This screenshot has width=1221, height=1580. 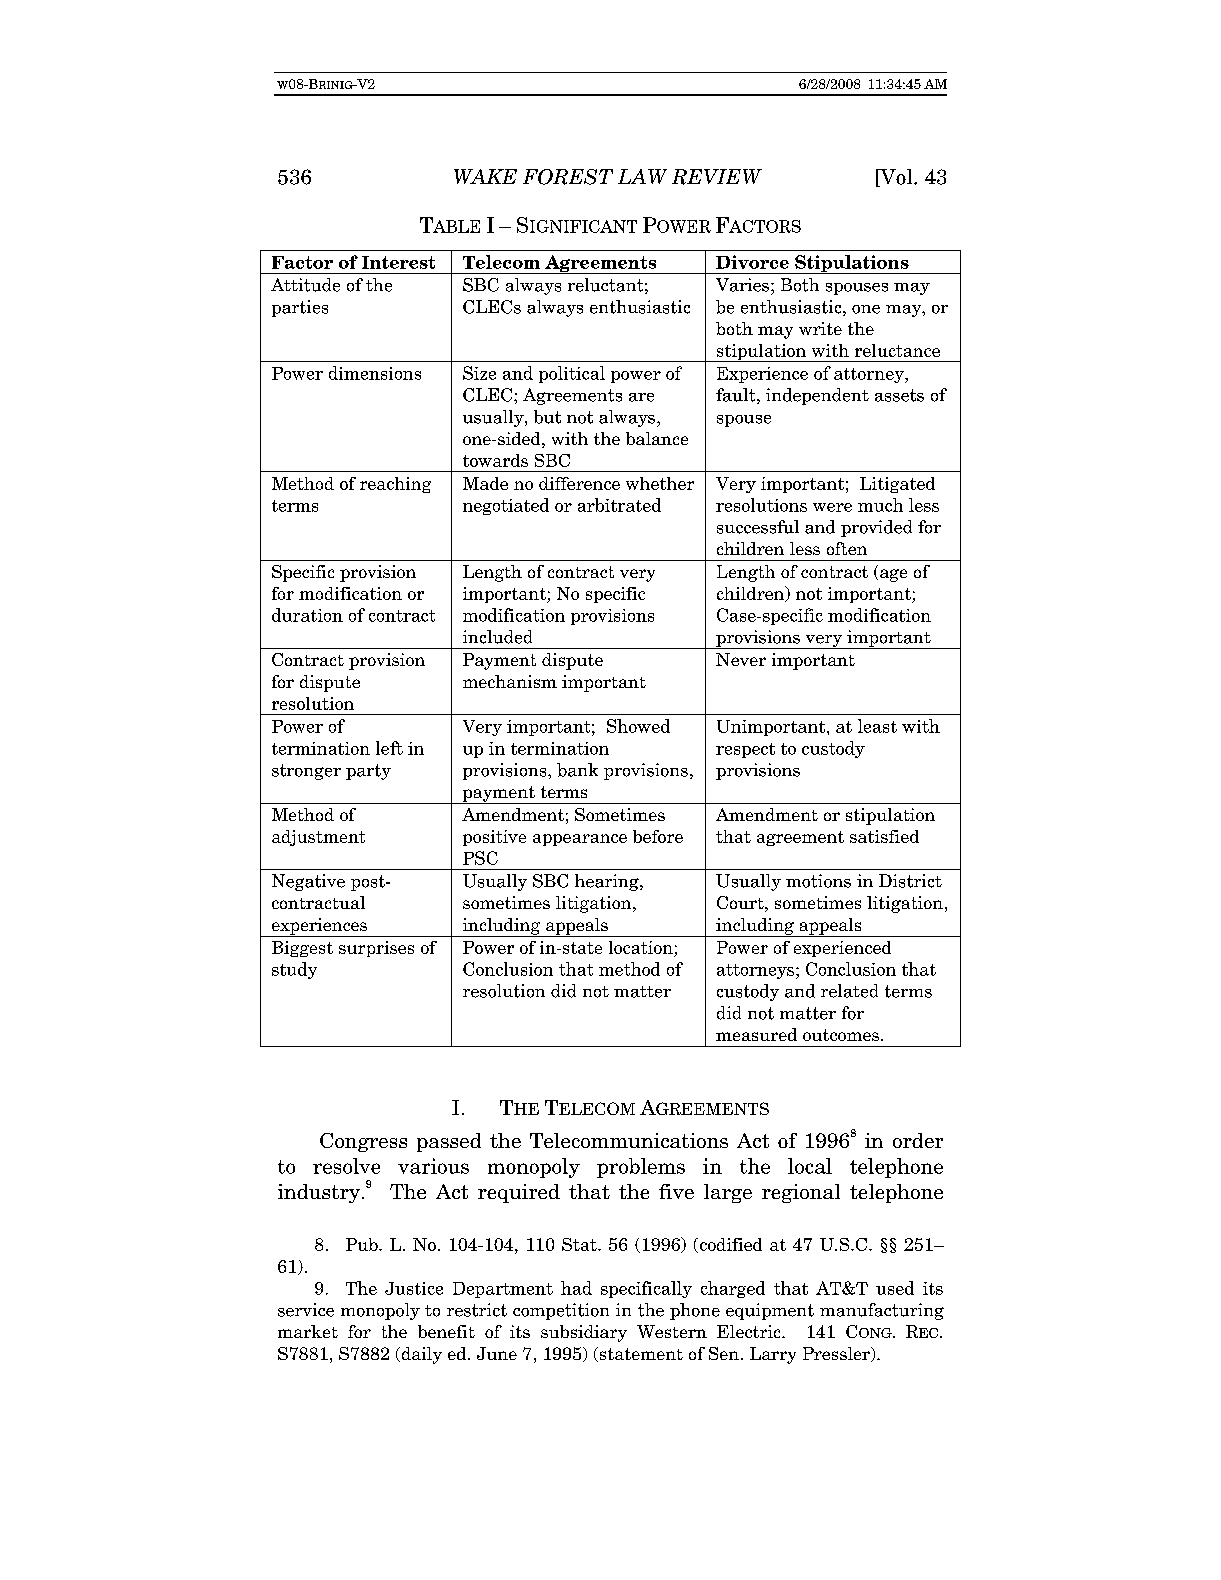 I want to click on Vol, so click(x=896, y=178).
